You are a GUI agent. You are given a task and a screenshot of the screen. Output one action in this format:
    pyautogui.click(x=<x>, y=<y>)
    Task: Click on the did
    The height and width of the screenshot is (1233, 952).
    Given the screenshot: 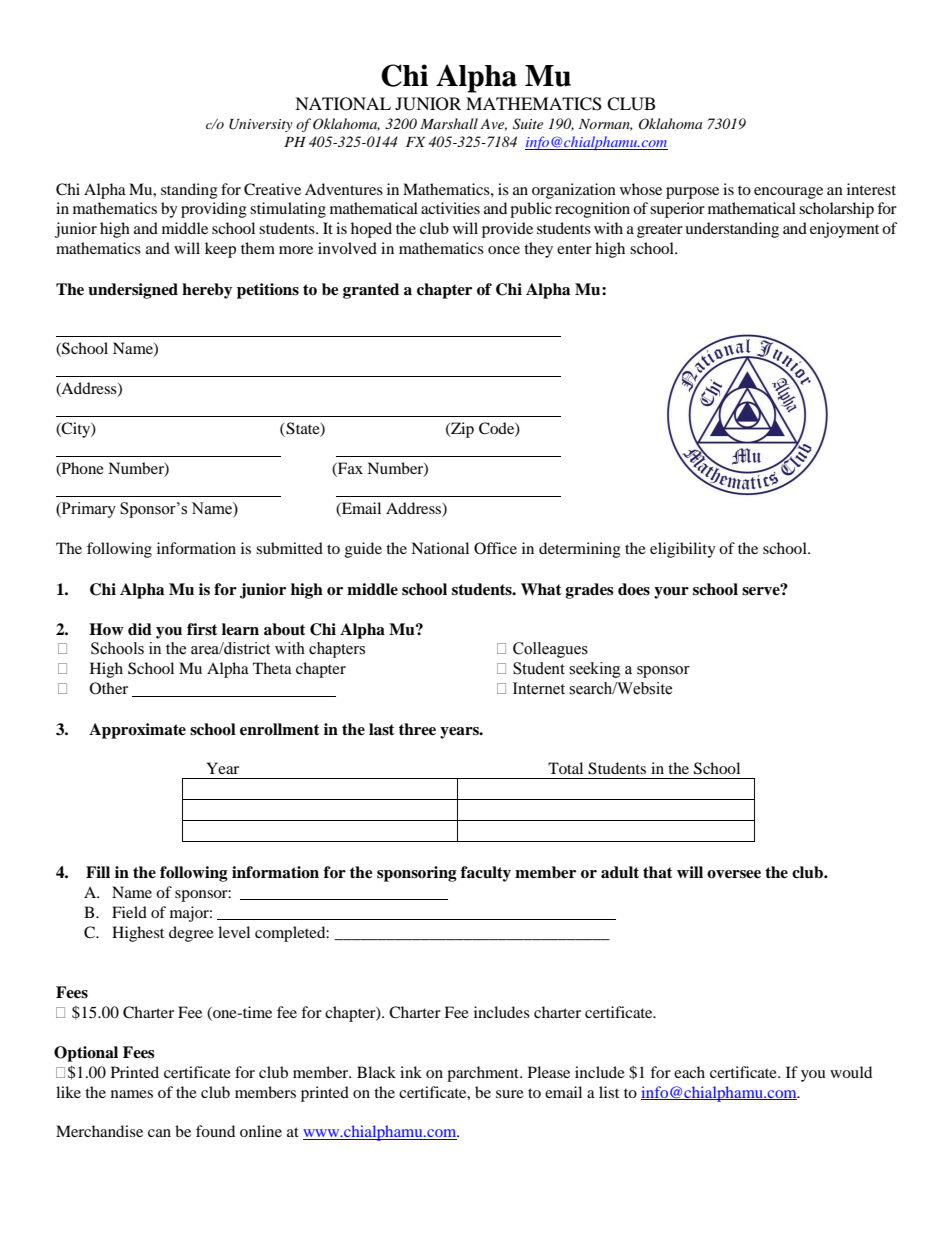 What is the action you would take?
    pyautogui.click(x=140, y=629)
